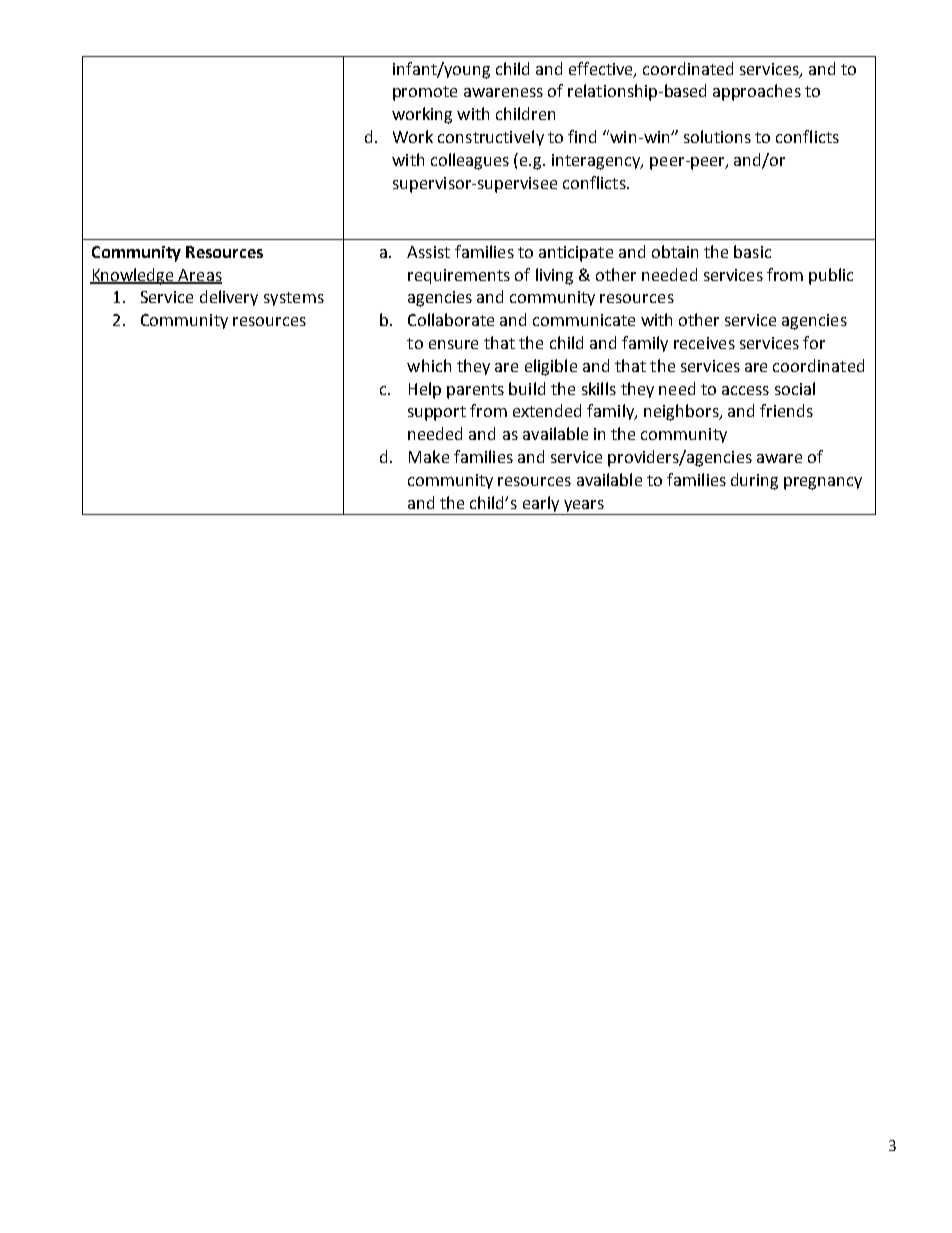 This page has height=1233, width=952. Describe the element at coordinates (831, 276) in the page. I see `public` at that location.
